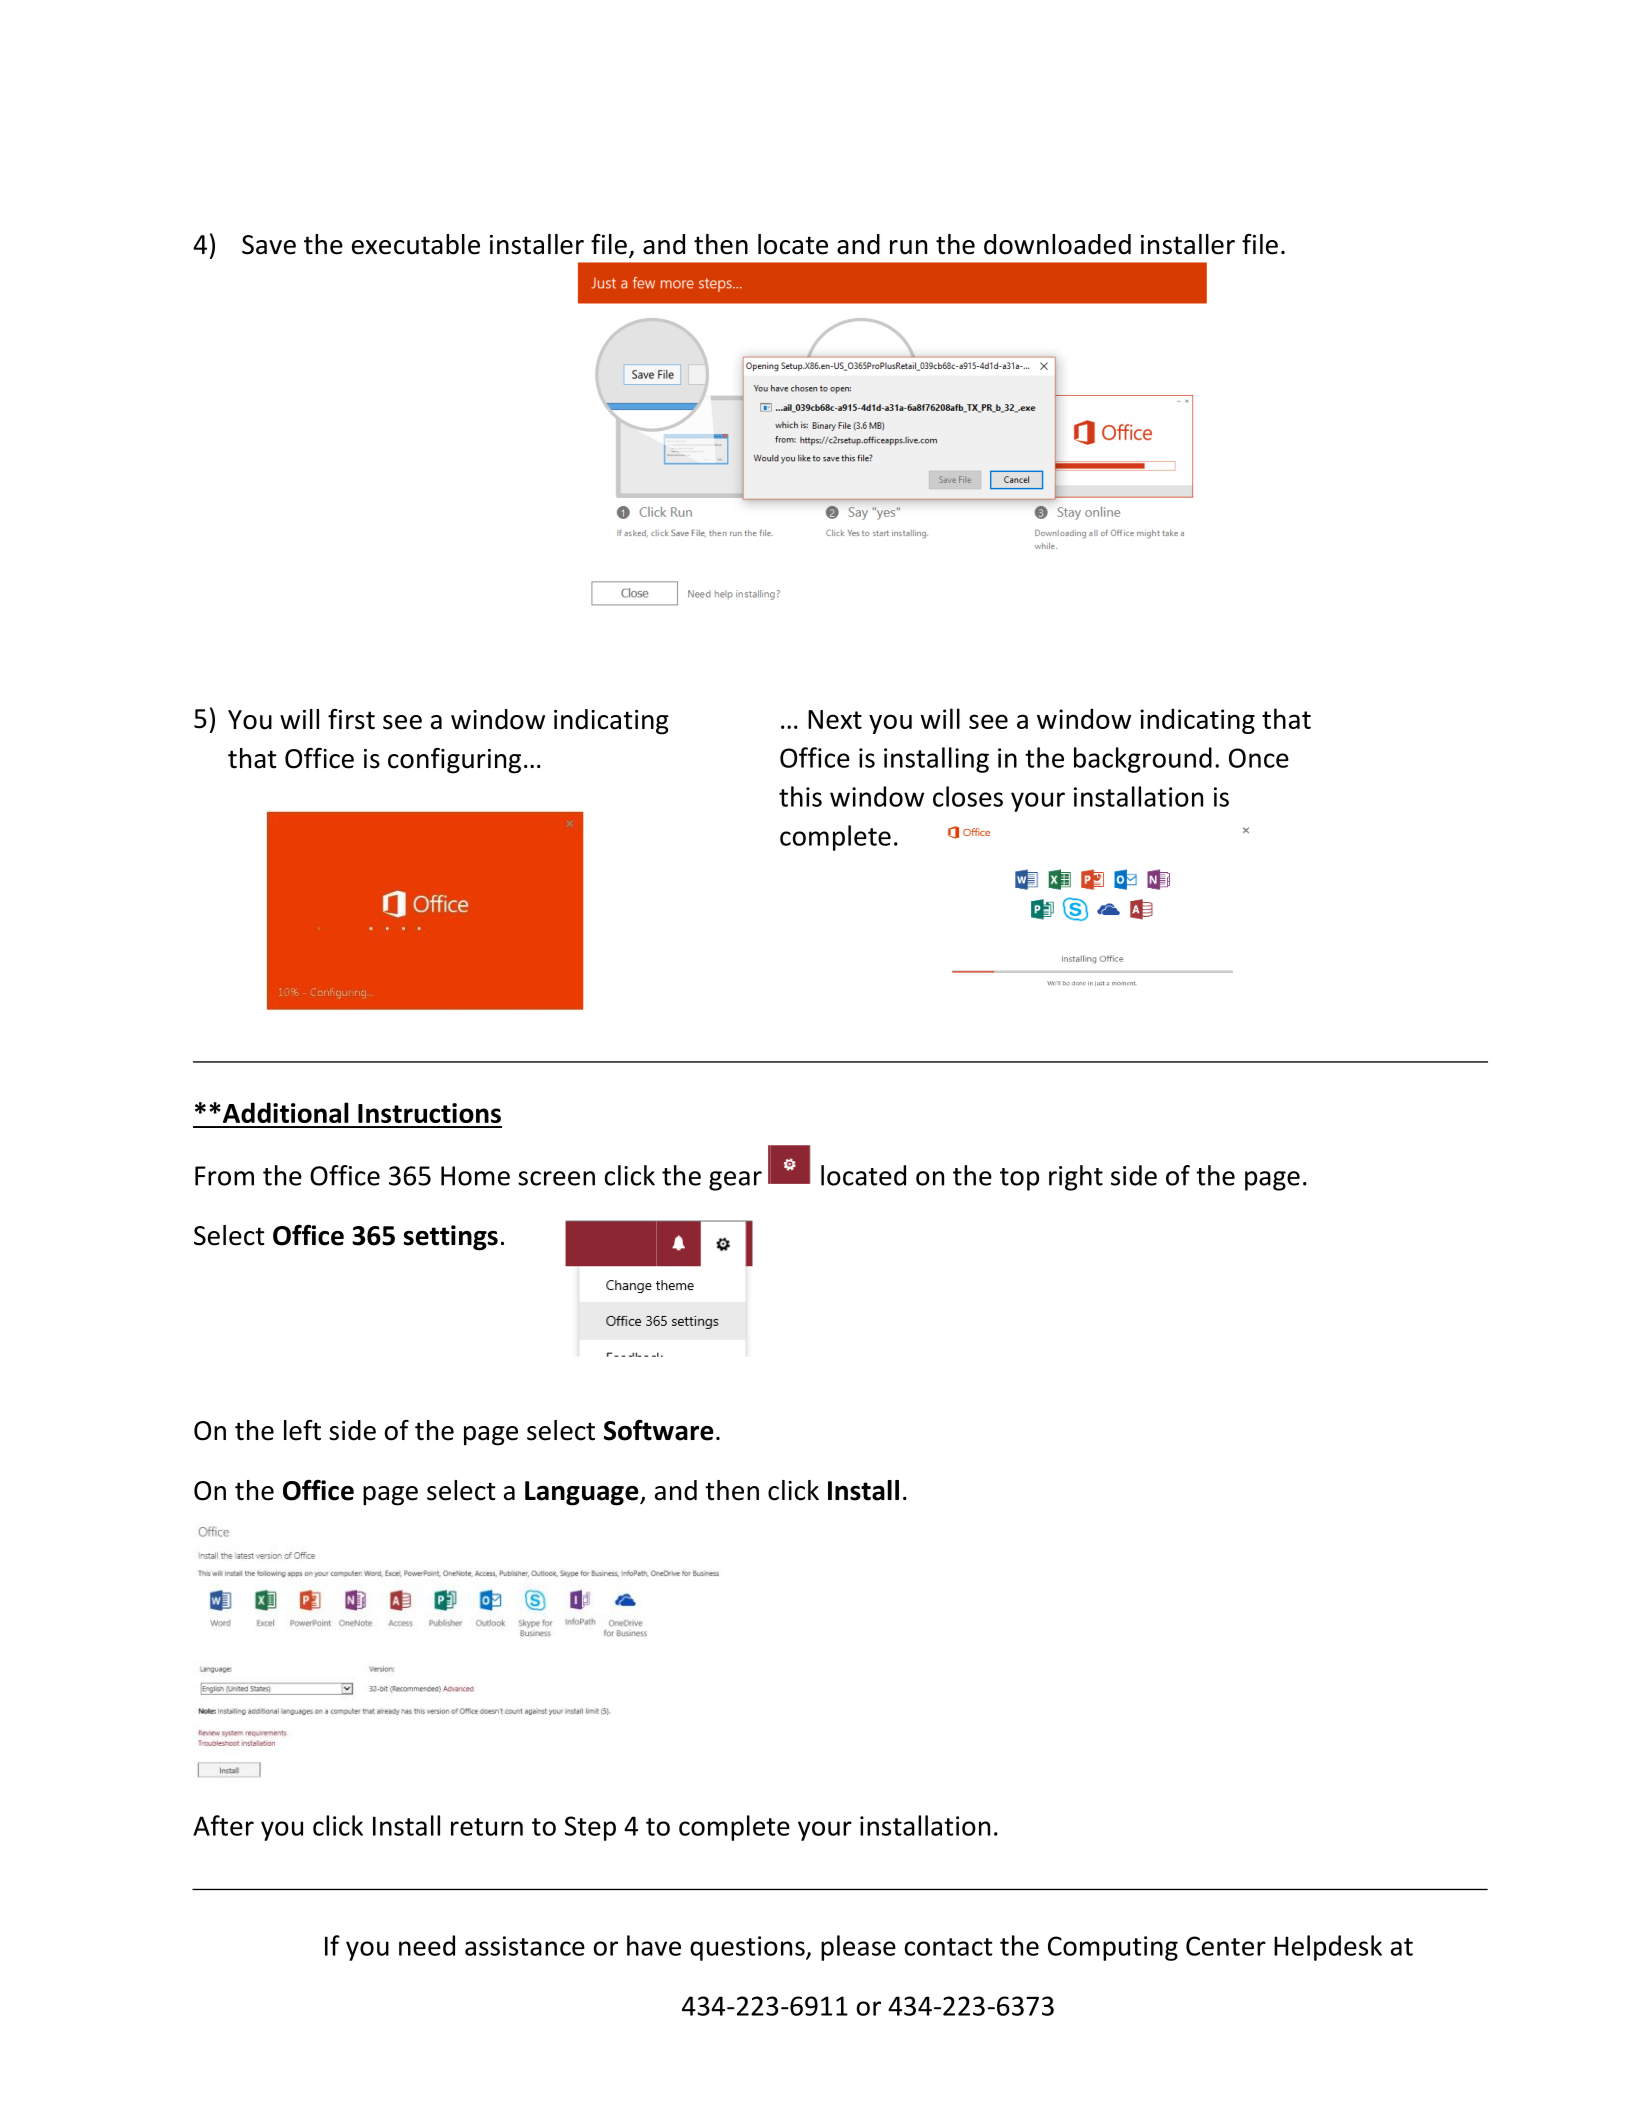  What do you see at coordinates (748, 1948) in the image?
I see `questions` at bounding box center [748, 1948].
